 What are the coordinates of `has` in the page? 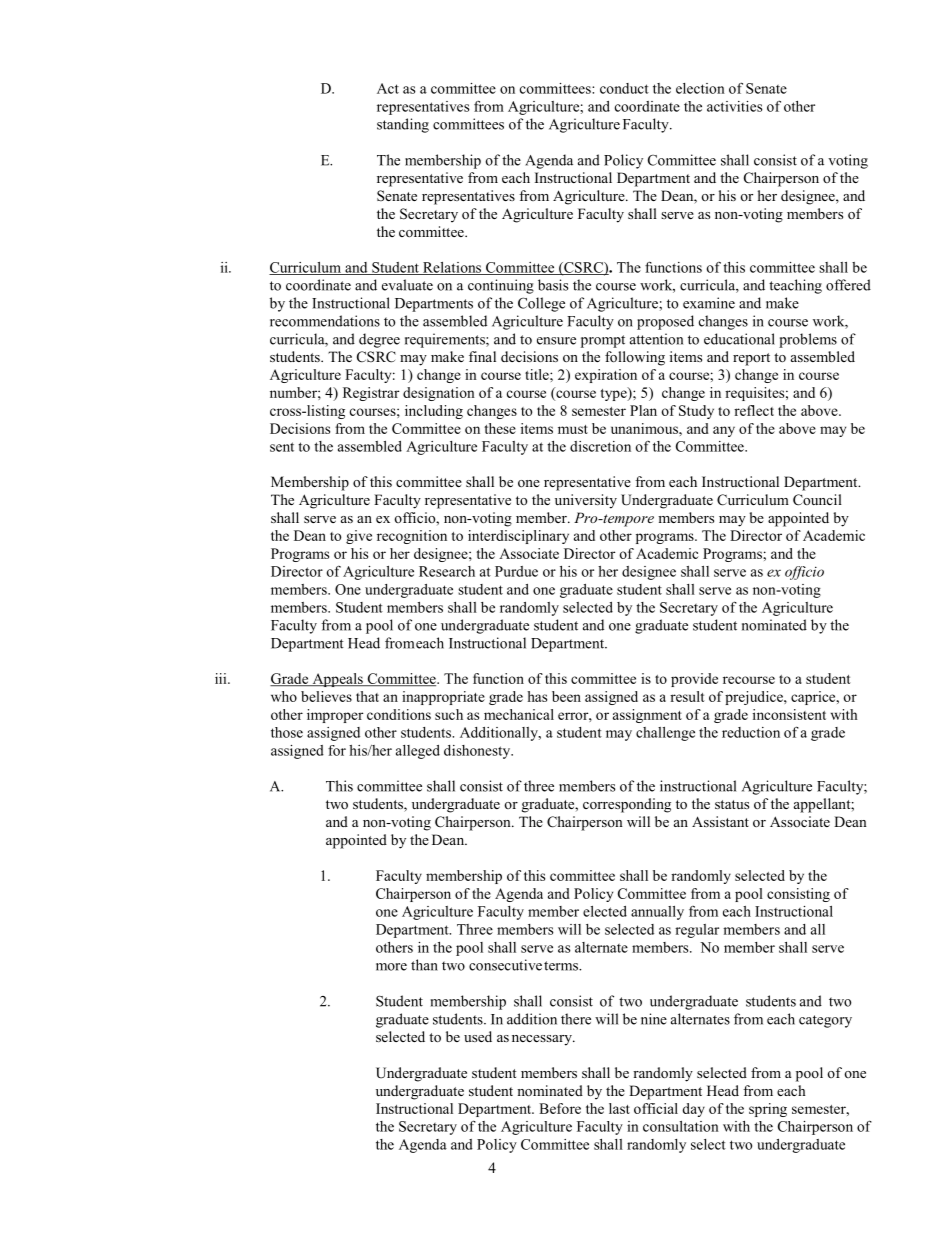 It's located at (537, 696).
